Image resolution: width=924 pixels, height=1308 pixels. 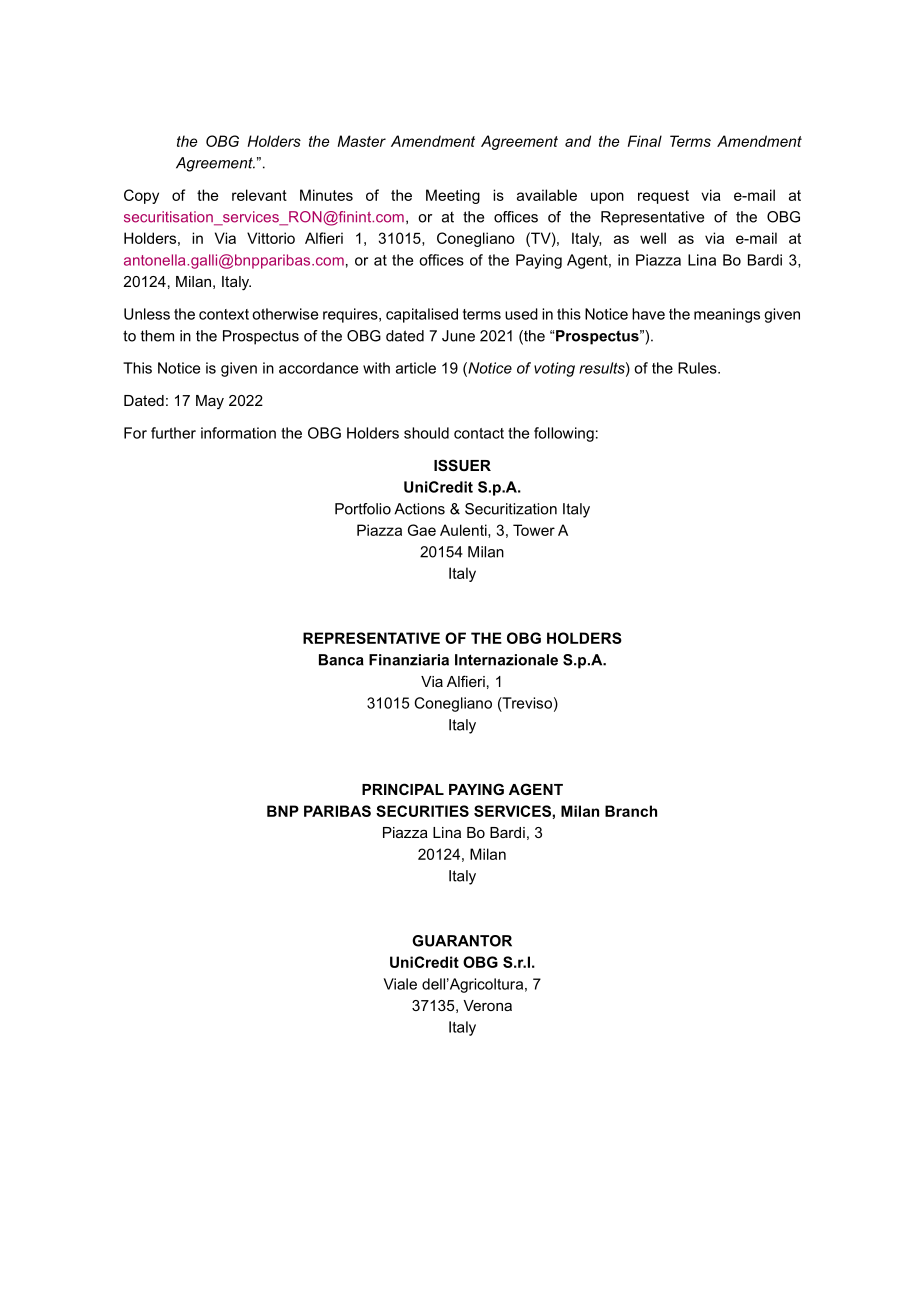 I want to click on Tower, so click(x=534, y=530).
